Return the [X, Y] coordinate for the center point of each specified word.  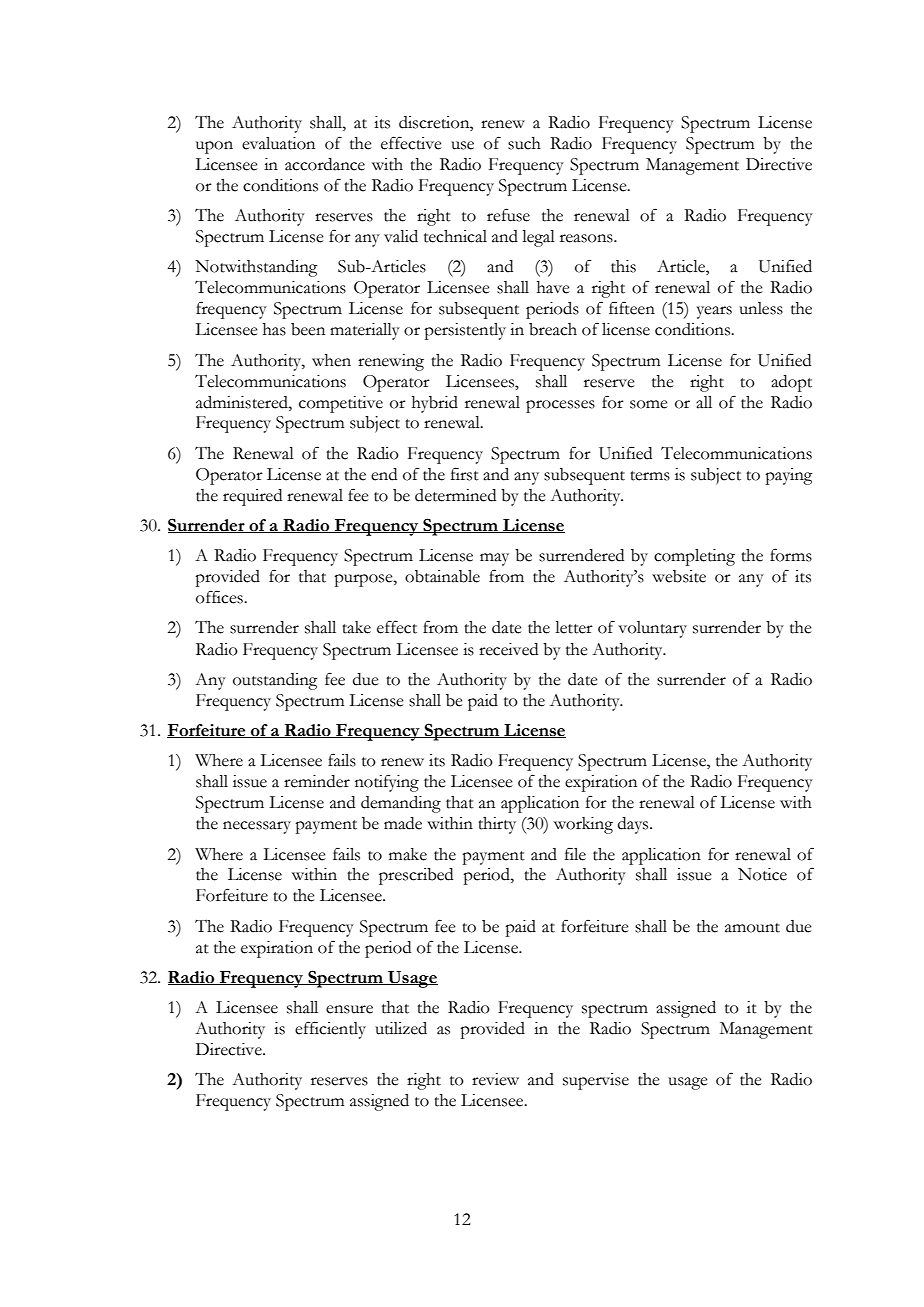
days [634, 825]
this [623, 266]
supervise [596, 1081]
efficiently [330, 1030]
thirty [497, 825]
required [252, 497]
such [524, 143]
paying [789, 476]
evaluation [278, 143]
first [465, 474]
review [495, 1079]
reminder [317, 781]
